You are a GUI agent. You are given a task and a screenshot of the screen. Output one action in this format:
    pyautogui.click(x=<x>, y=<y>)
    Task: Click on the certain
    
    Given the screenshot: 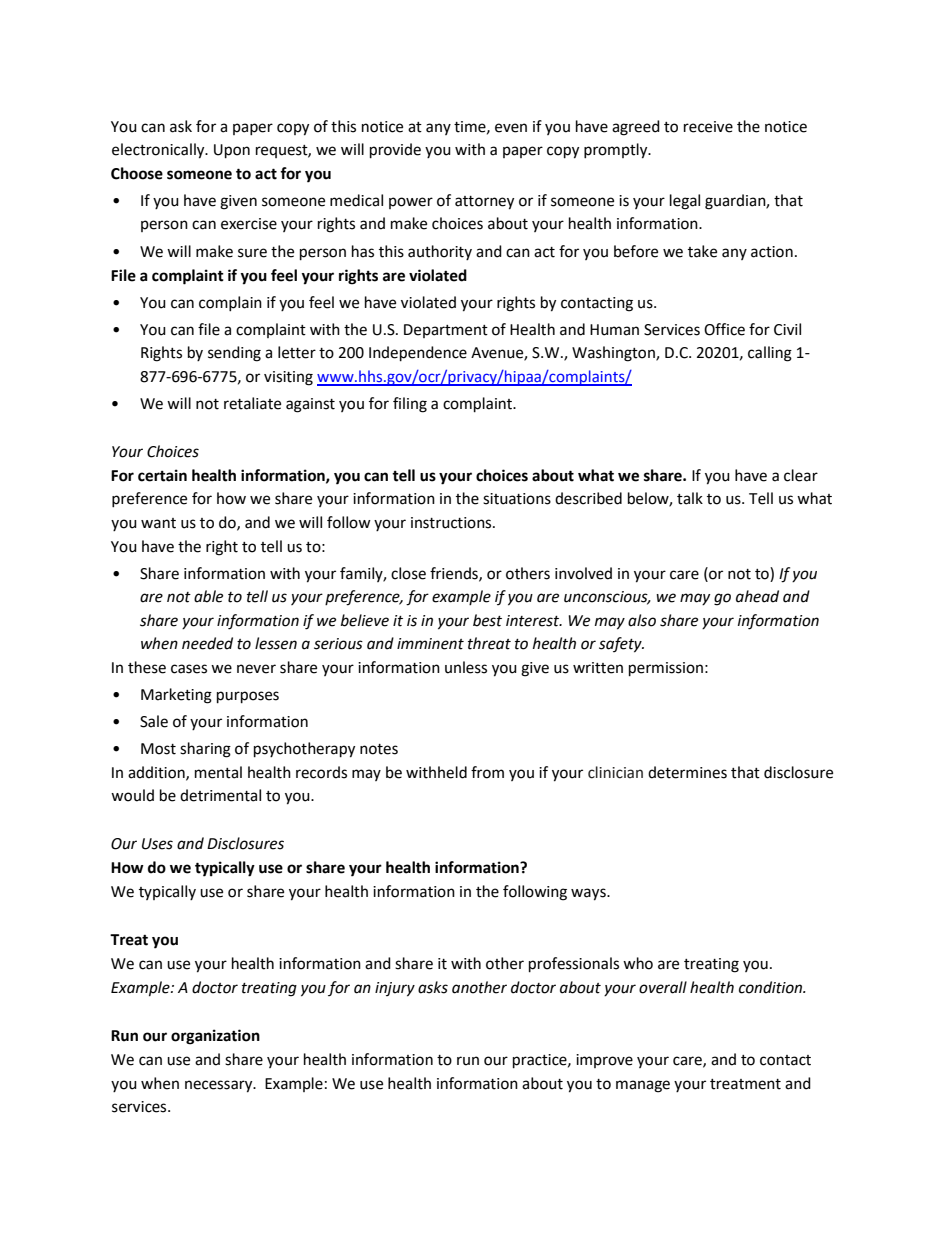 What is the action you would take?
    pyautogui.click(x=162, y=475)
